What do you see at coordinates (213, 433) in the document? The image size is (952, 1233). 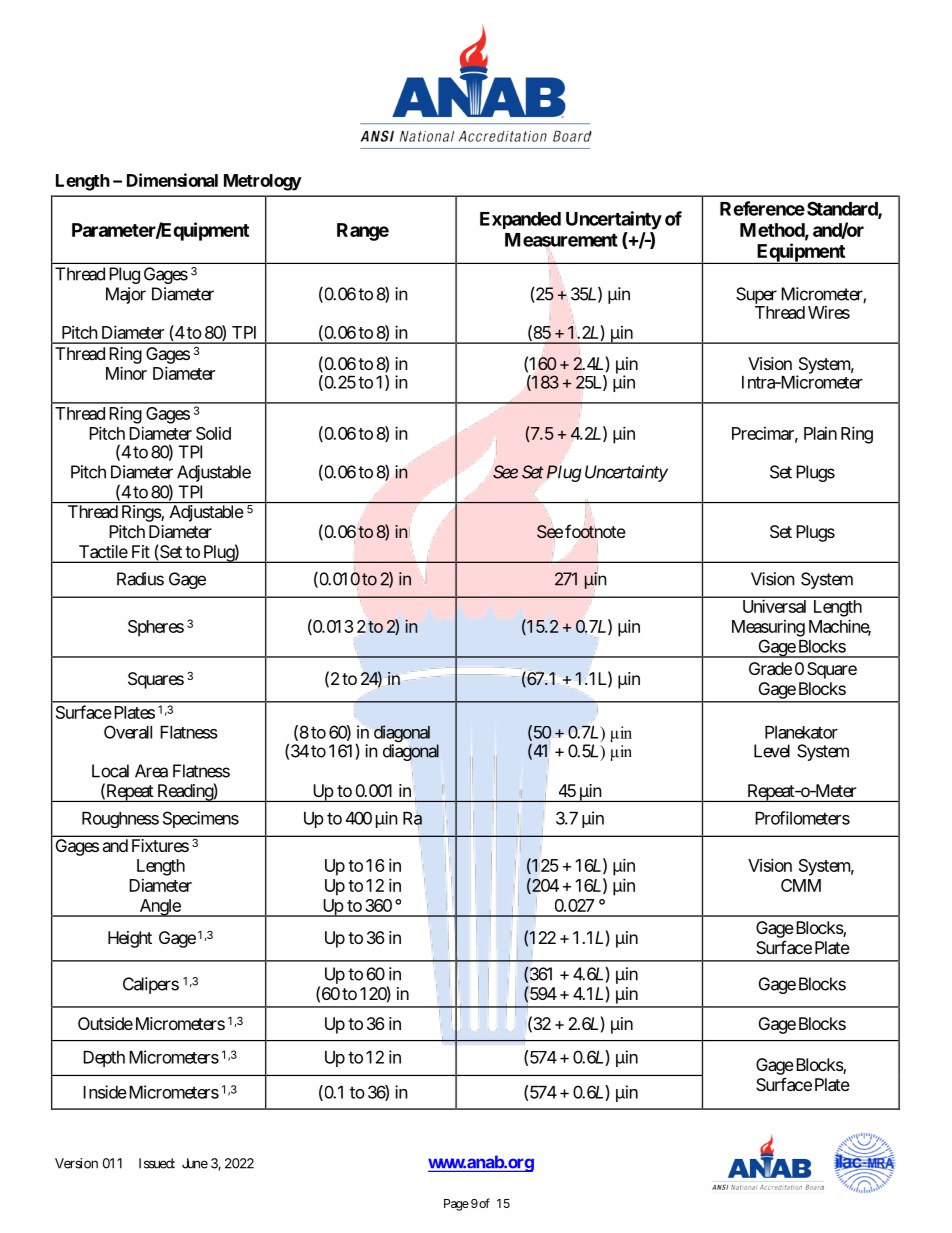 I see `Solid` at bounding box center [213, 433].
